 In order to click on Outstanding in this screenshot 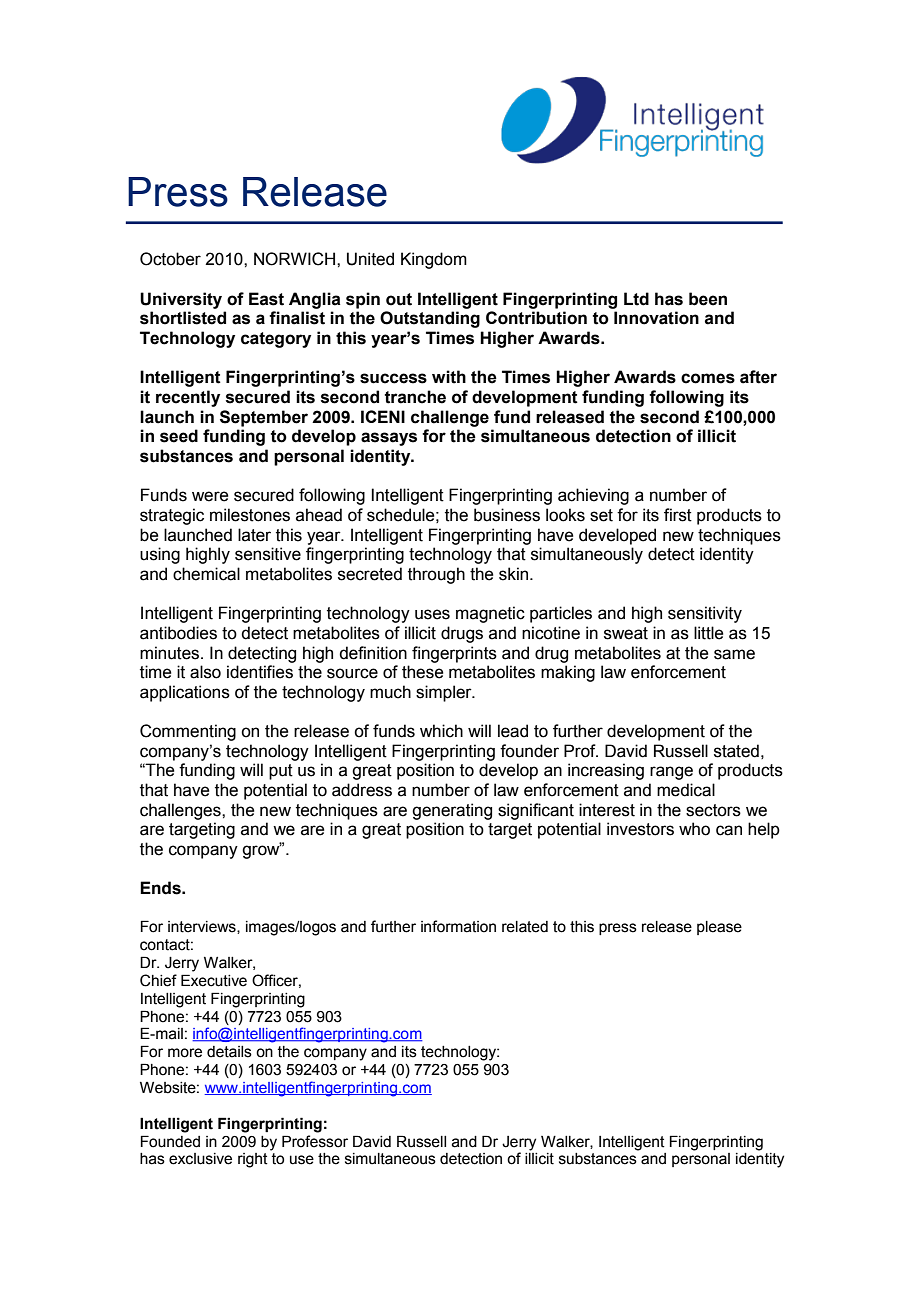, I will do `click(430, 319)`.
